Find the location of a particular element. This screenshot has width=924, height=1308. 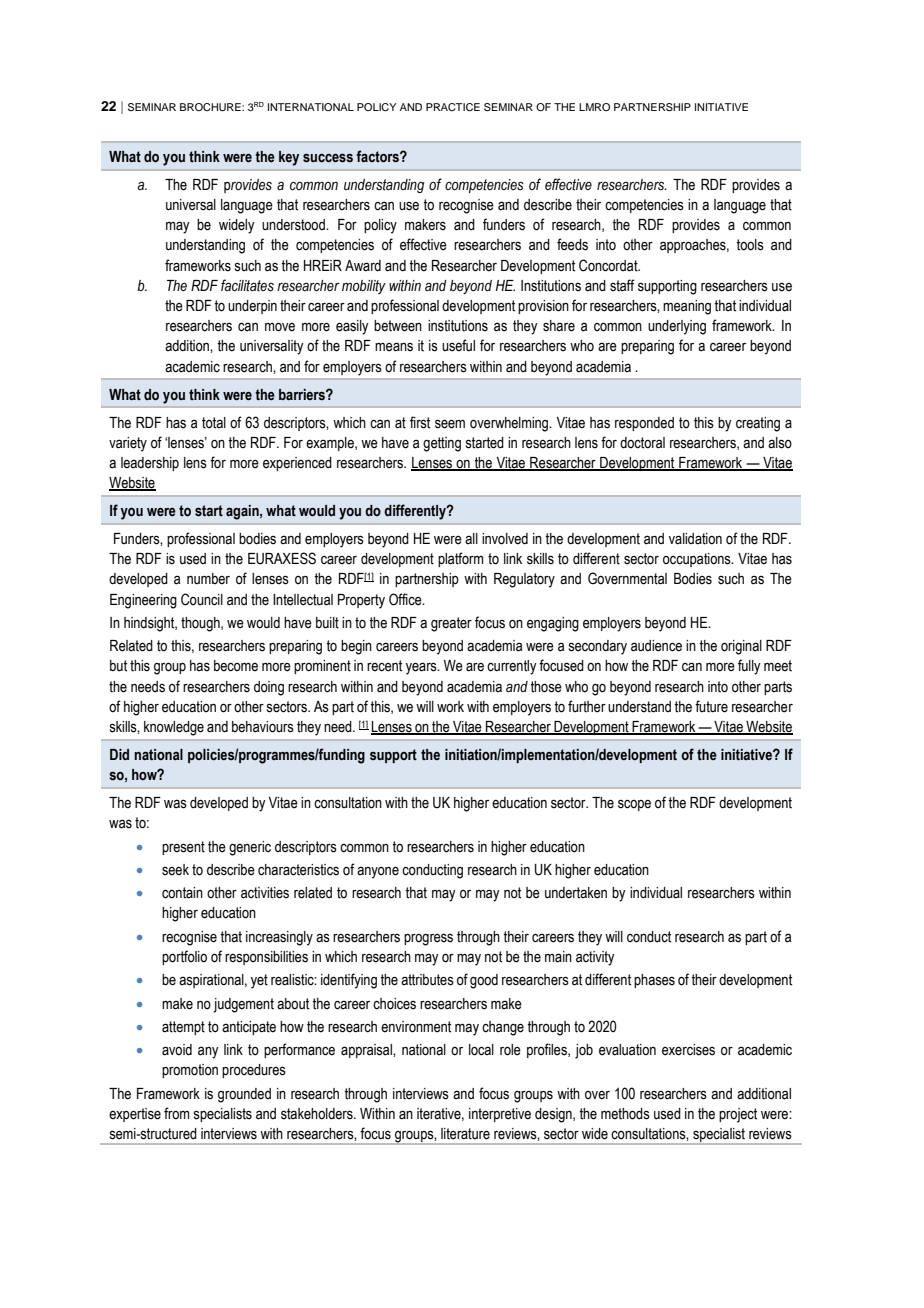

number is located at coordinates (208, 579).
